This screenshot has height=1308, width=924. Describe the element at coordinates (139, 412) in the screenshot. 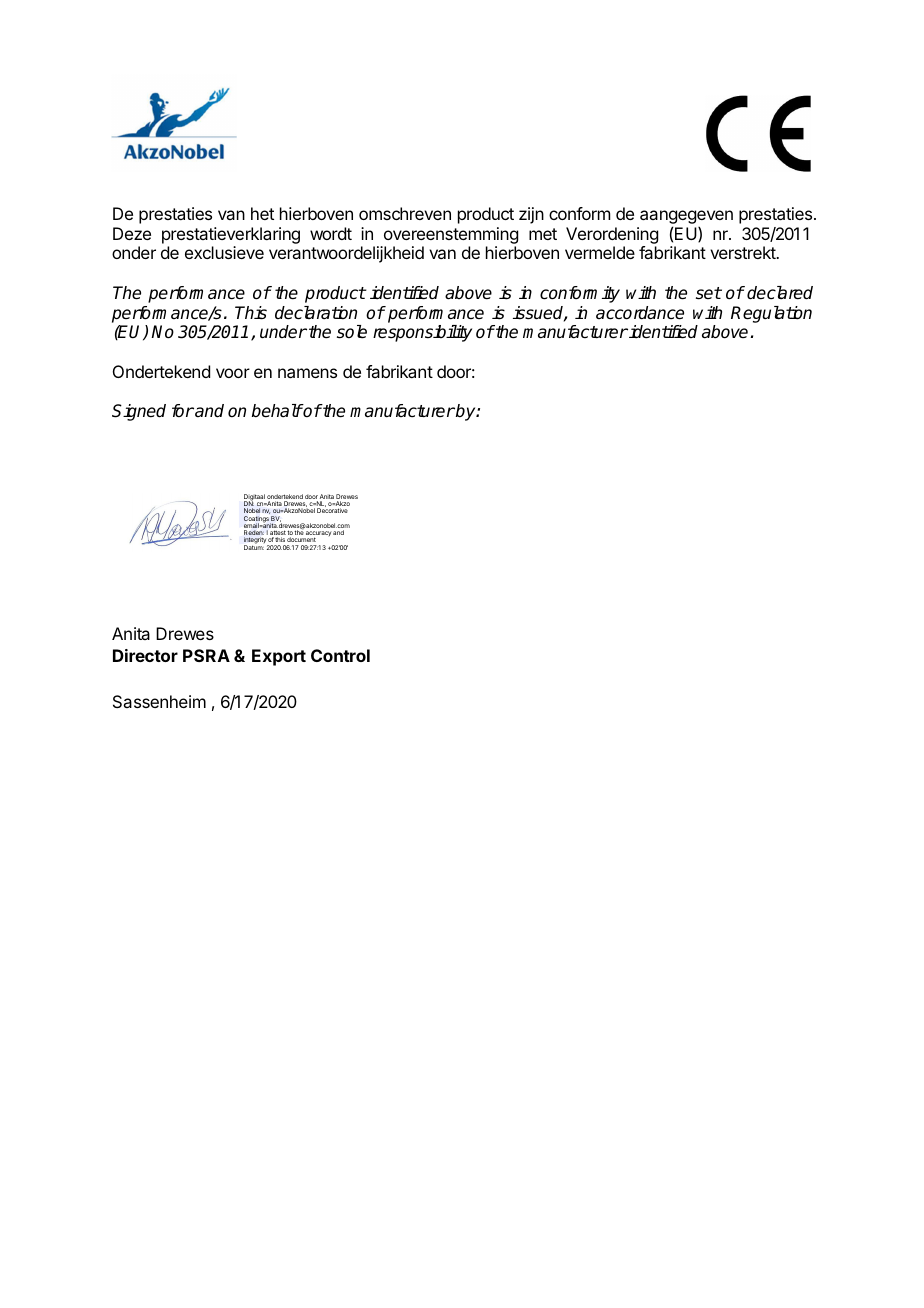

I see `Signed` at that location.
